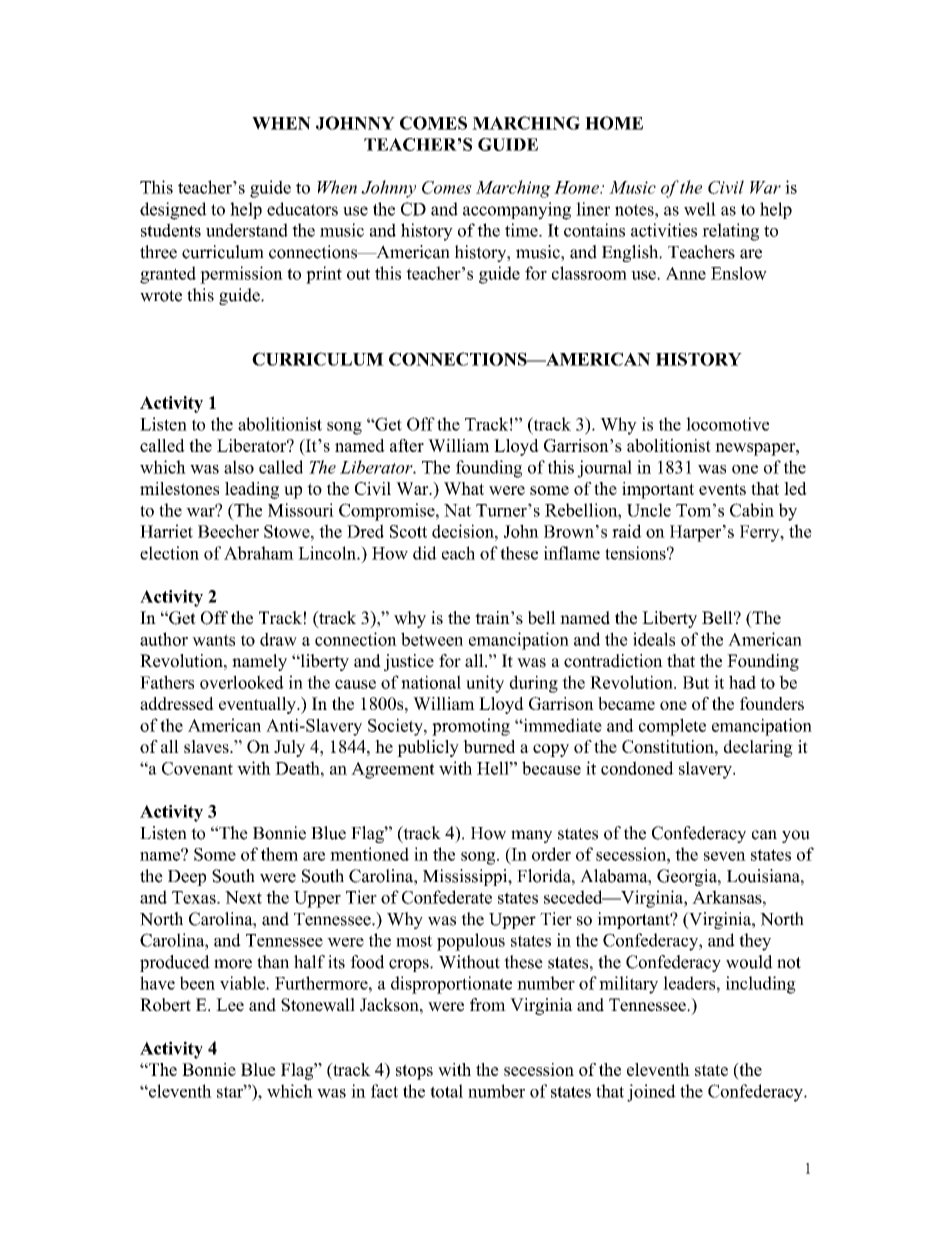 This image has height=1233, width=952. What do you see at coordinates (213, 640) in the image?
I see `wants` at bounding box center [213, 640].
